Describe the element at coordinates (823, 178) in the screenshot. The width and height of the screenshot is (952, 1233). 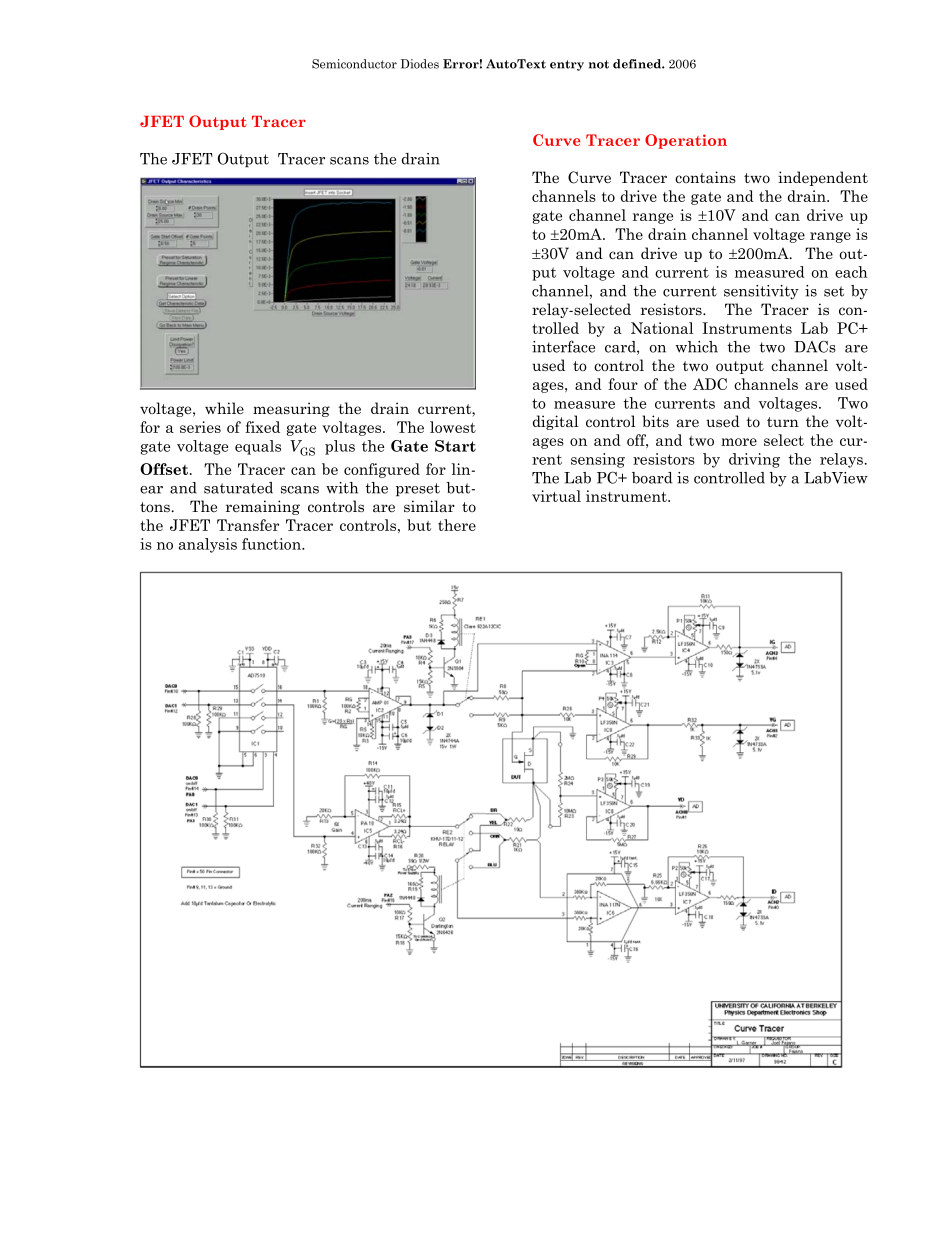
I see `independent` at that location.
